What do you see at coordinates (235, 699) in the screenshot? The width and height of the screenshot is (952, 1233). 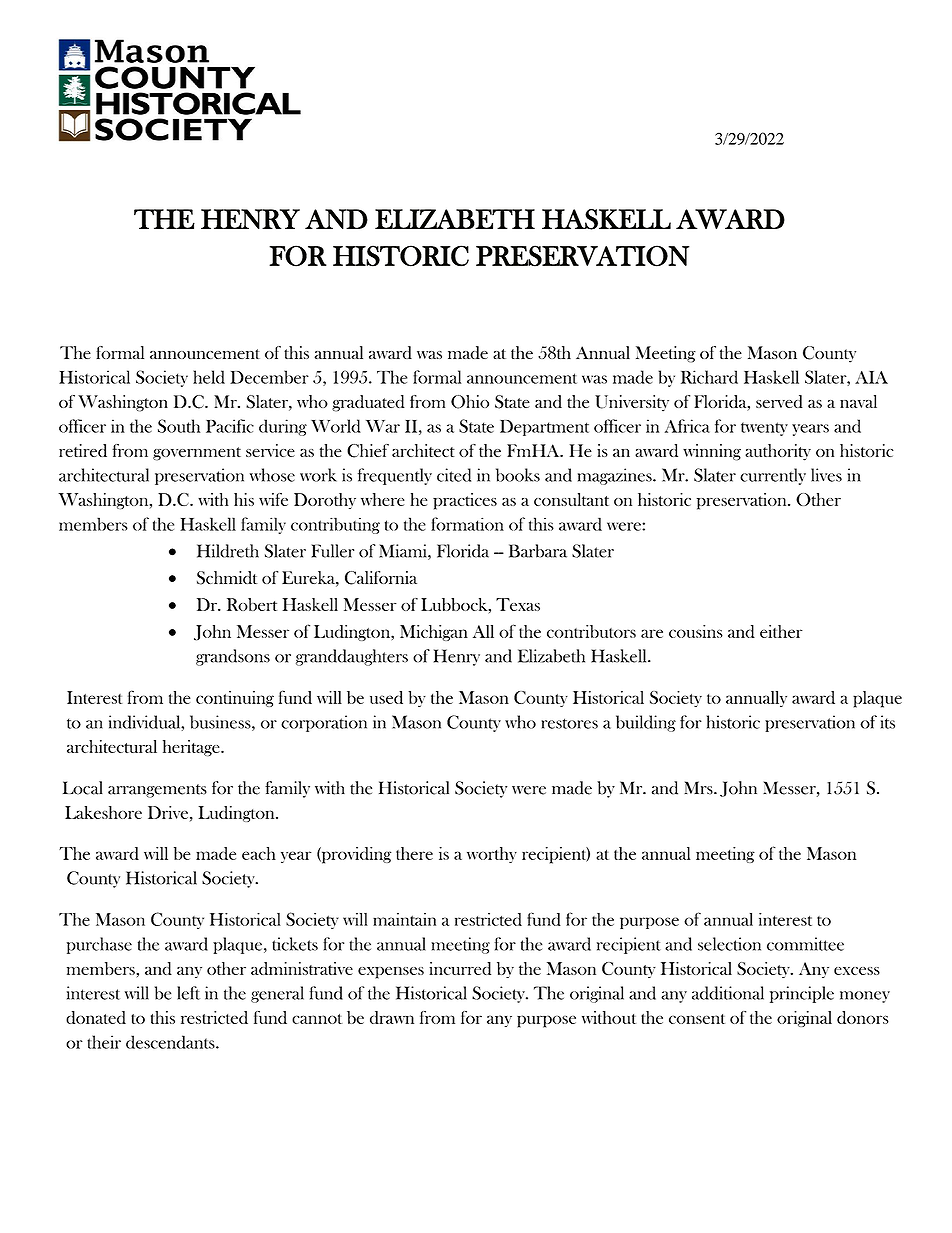 I see `continuing` at bounding box center [235, 699].
